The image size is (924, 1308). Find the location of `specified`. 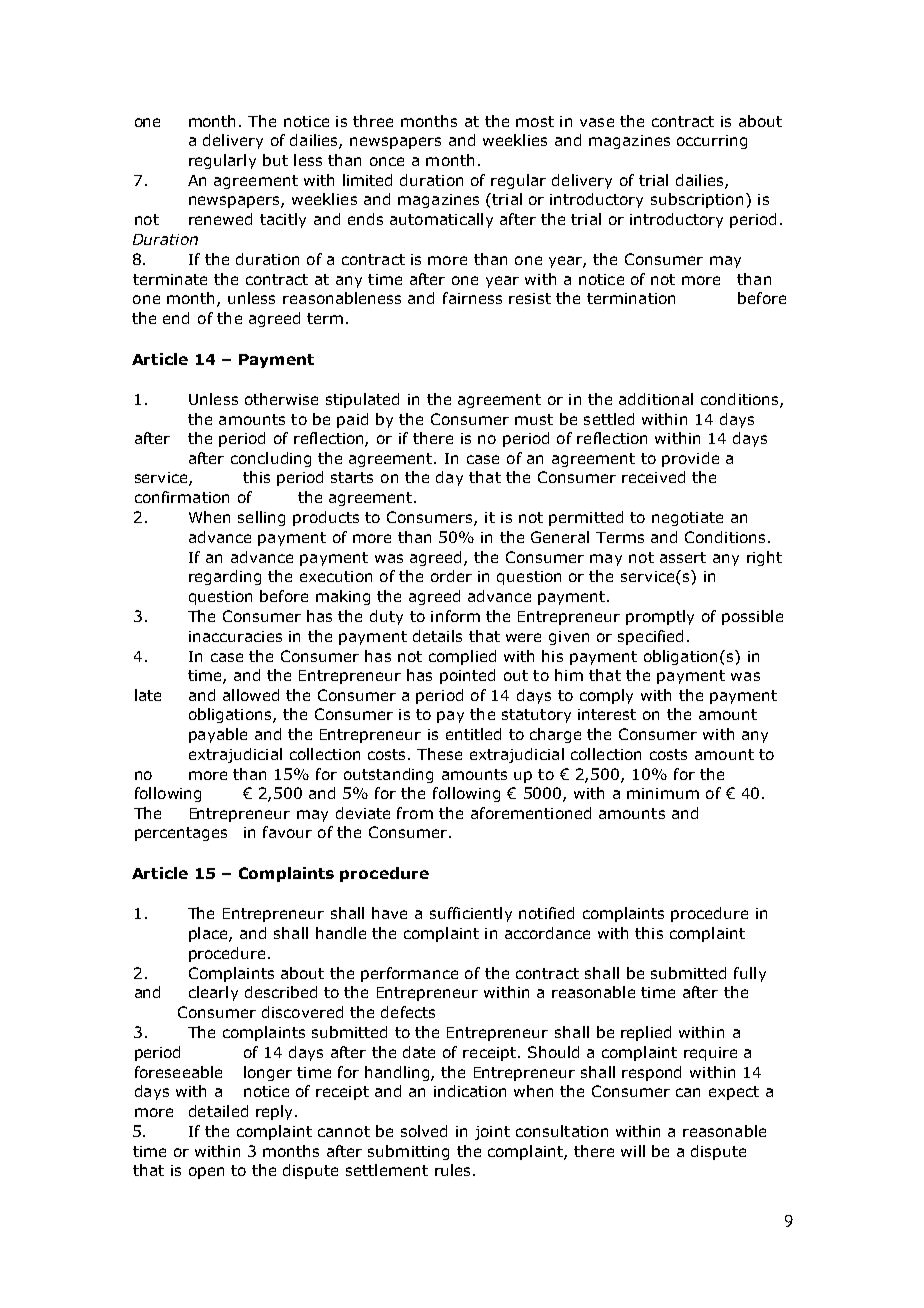

specified is located at coordinates (650, 637).
